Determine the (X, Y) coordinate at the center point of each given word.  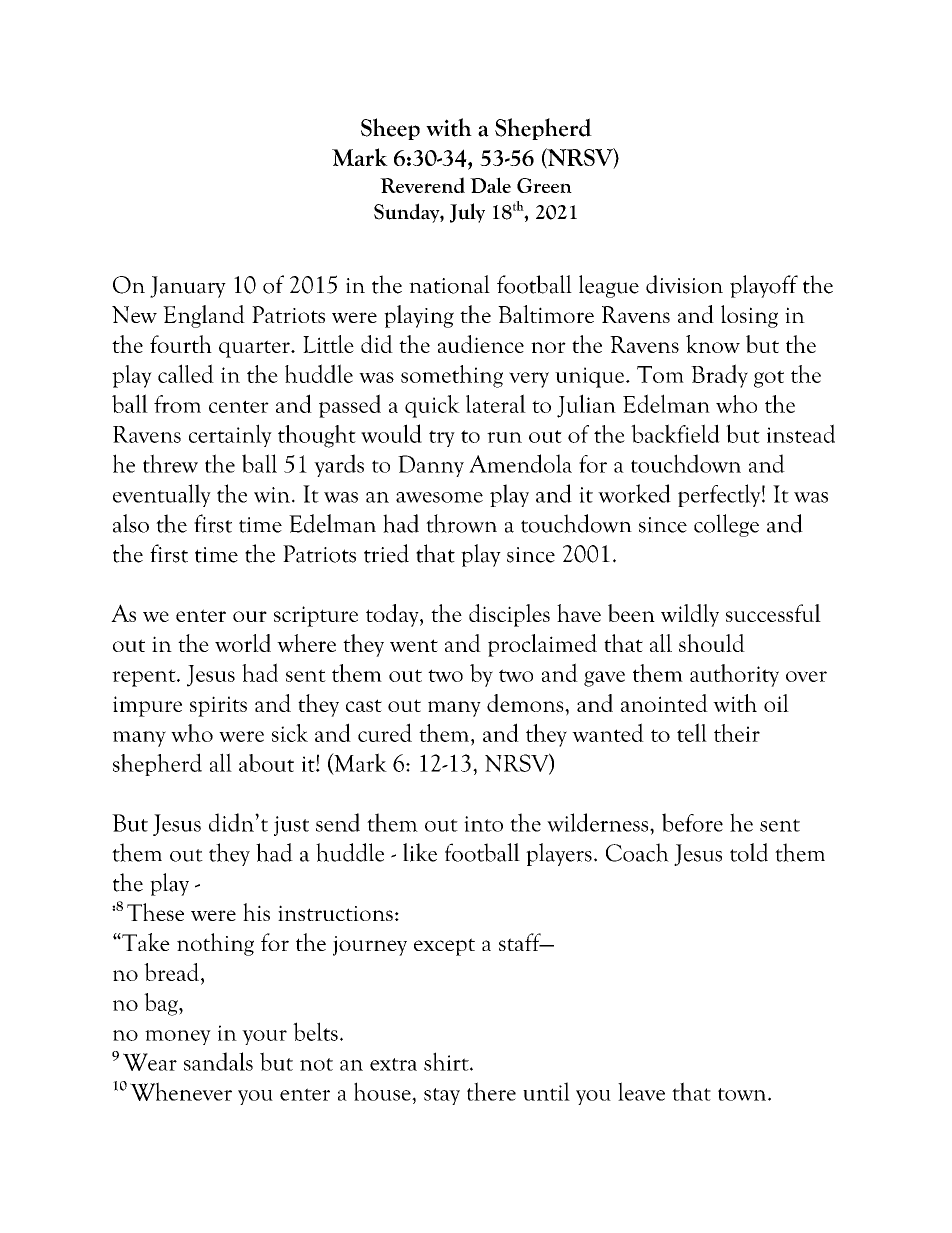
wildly (690, 615)
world (243, 643)
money (178, 1037)
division (684, 284)
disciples (509, 615)
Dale (490, 185)
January (188, 287)
